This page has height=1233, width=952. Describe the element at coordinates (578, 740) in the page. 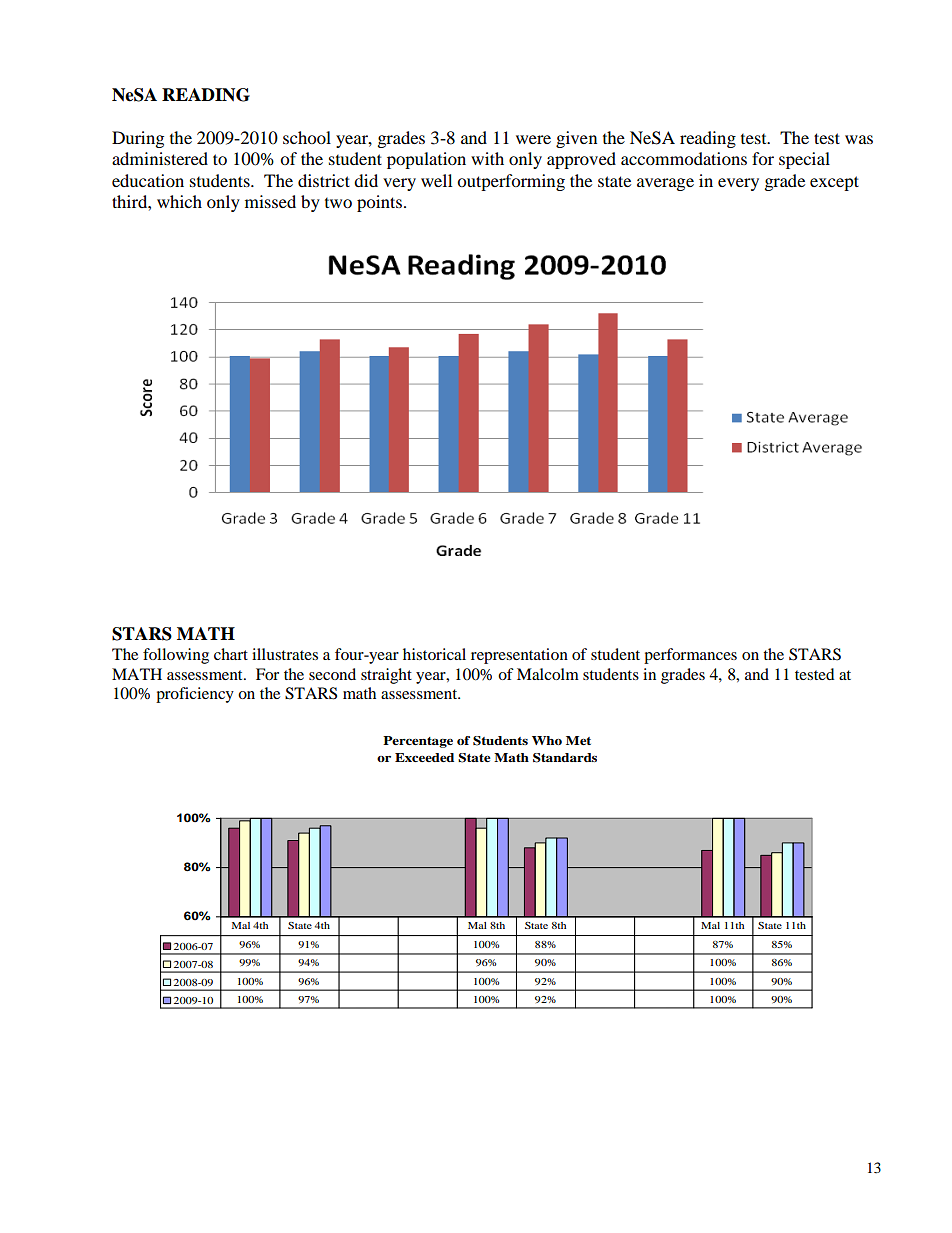

I see `Met` at that location.
